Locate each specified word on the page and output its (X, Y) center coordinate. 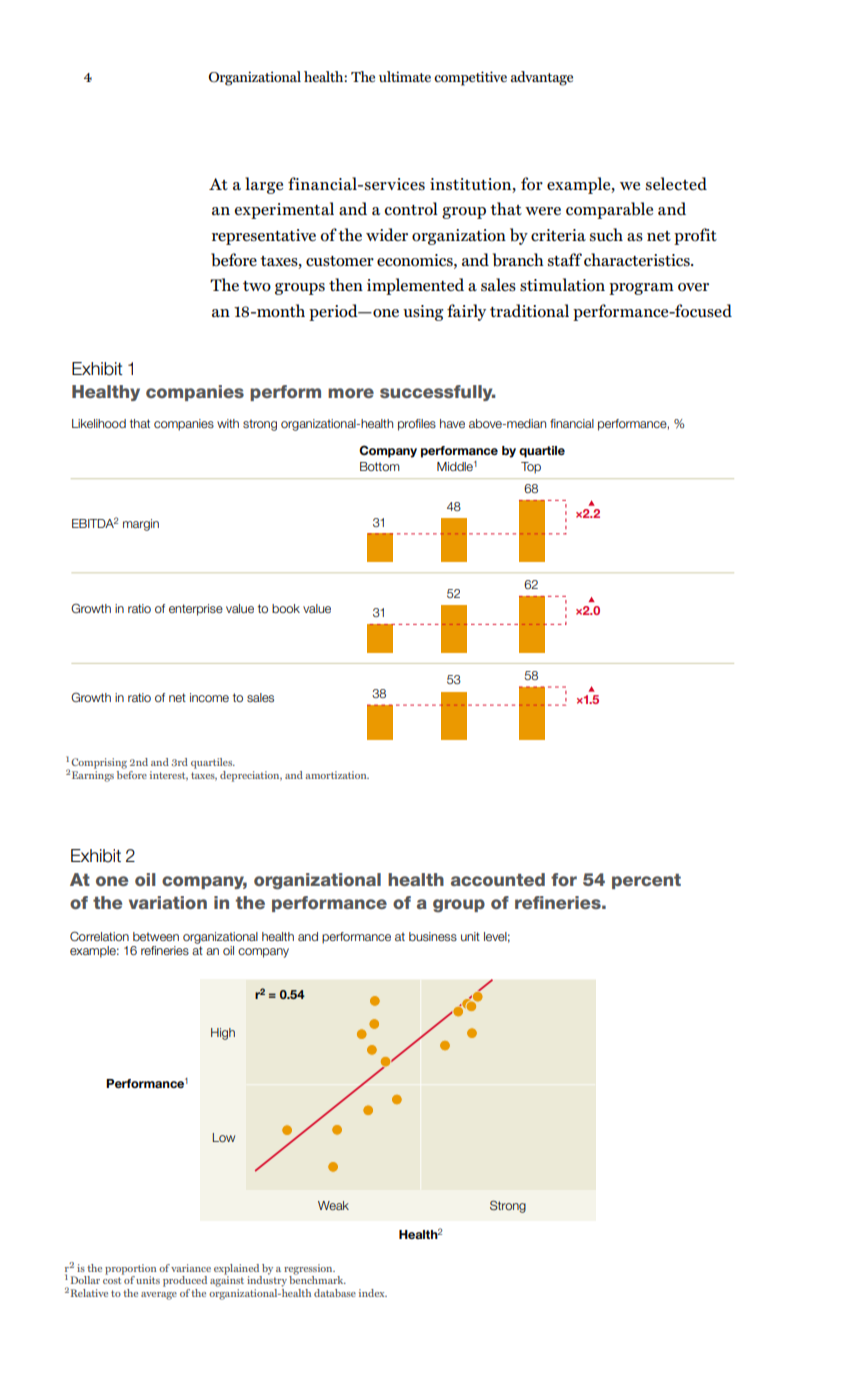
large (264, 185)
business (433, 936)
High (223, 1034)
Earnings (93, 776)
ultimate (405, 76)
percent (646, 881)
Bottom (380, 466)
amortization (337, 775)
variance (191, 1268)
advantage (542, 78)
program (641, 289)
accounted (498, 879)
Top (531, 468)
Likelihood (99, 423)
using (423, 313)
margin (141, 525)
